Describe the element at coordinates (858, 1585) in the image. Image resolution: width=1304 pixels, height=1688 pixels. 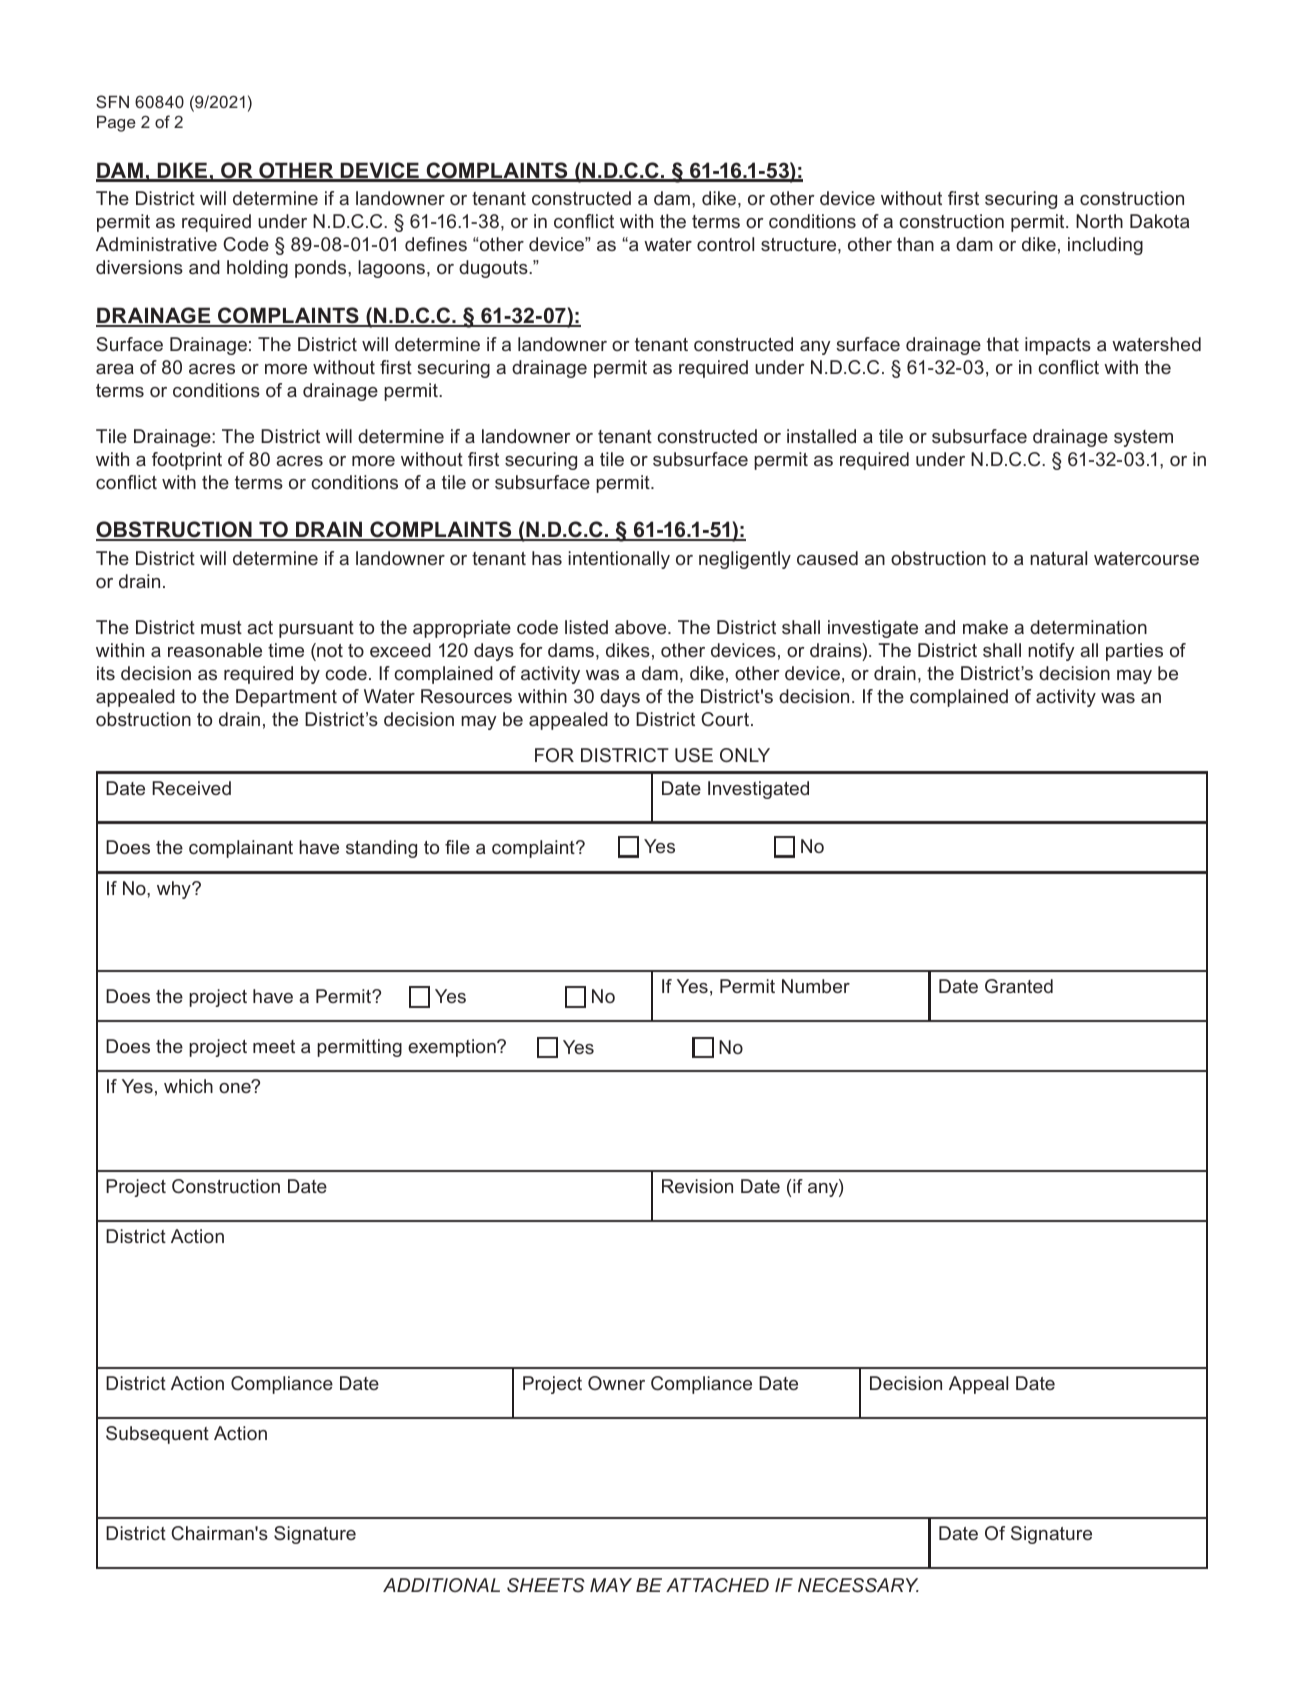
I see `NECESSARY` at that location.
